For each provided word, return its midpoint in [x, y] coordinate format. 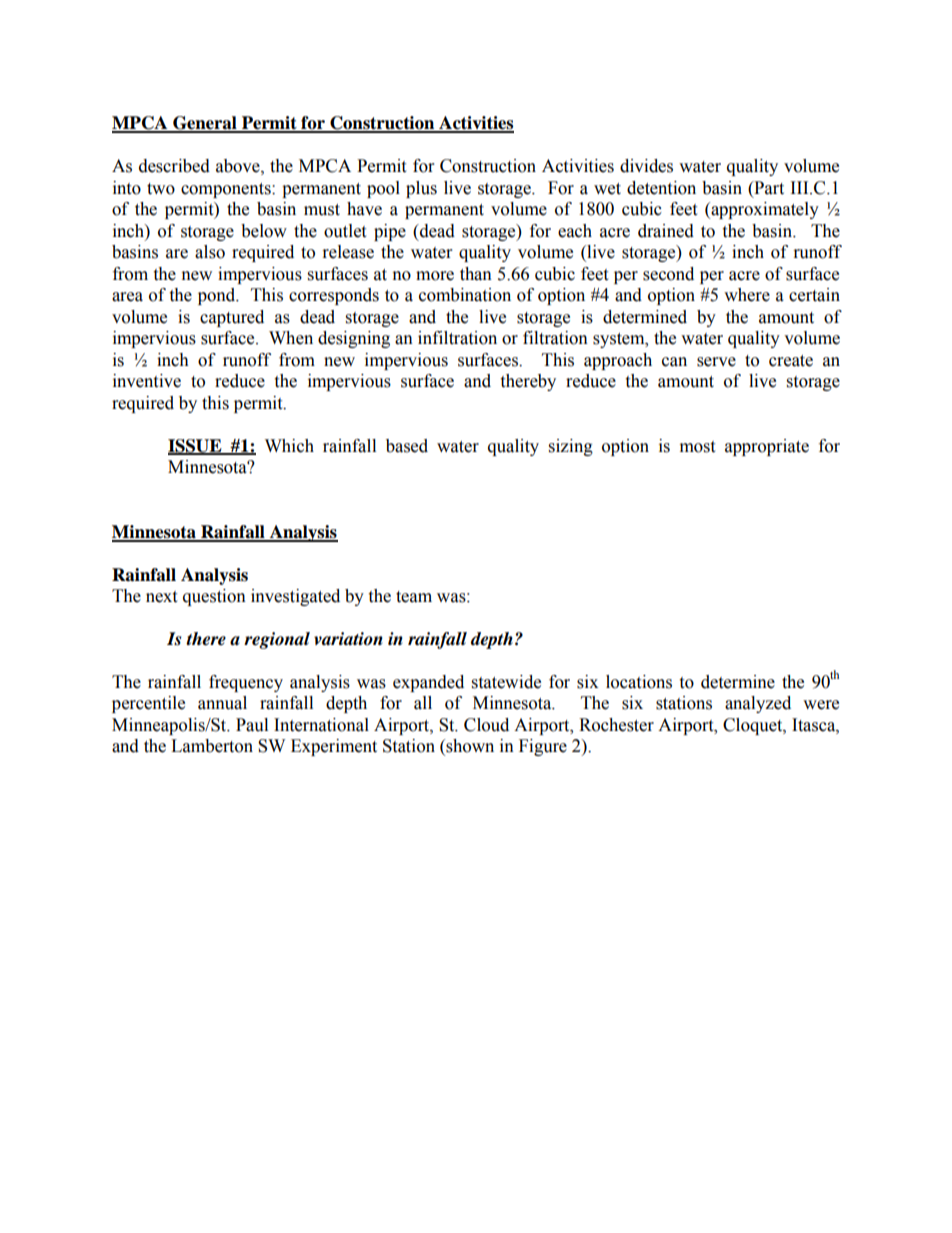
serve [716, 362]
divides [646, 166]
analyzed [758, 704]
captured [232, 318]
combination [465, 295]
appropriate [767, 447]
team [414, 597]
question [214, 597]
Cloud [486, 725]
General [205, 124]
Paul [252, 725]
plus [421, 189]
